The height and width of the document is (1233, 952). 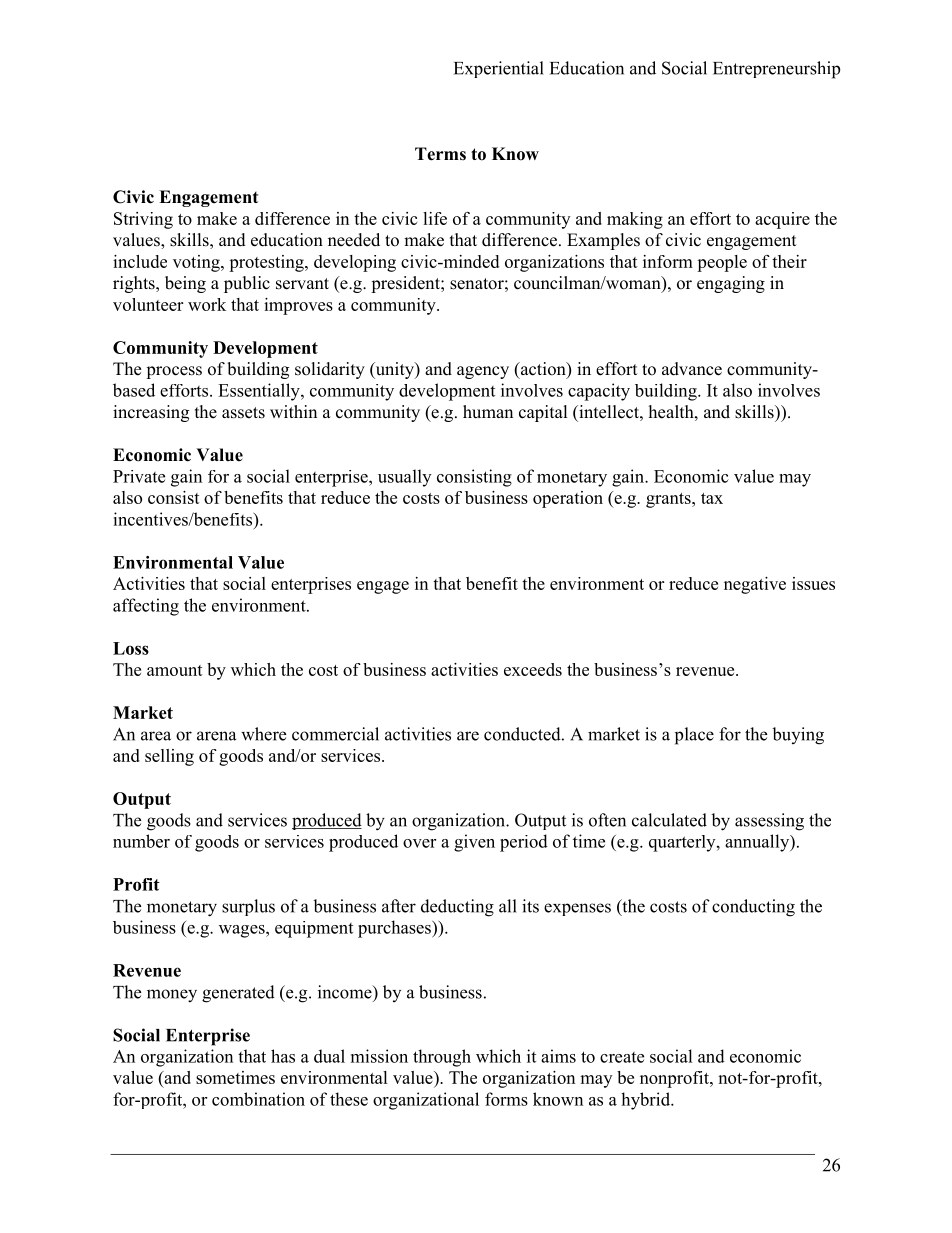 What do you see at coordinates (143, 220) in the document?
I see `Striving` at bounding box center [143, 220].
